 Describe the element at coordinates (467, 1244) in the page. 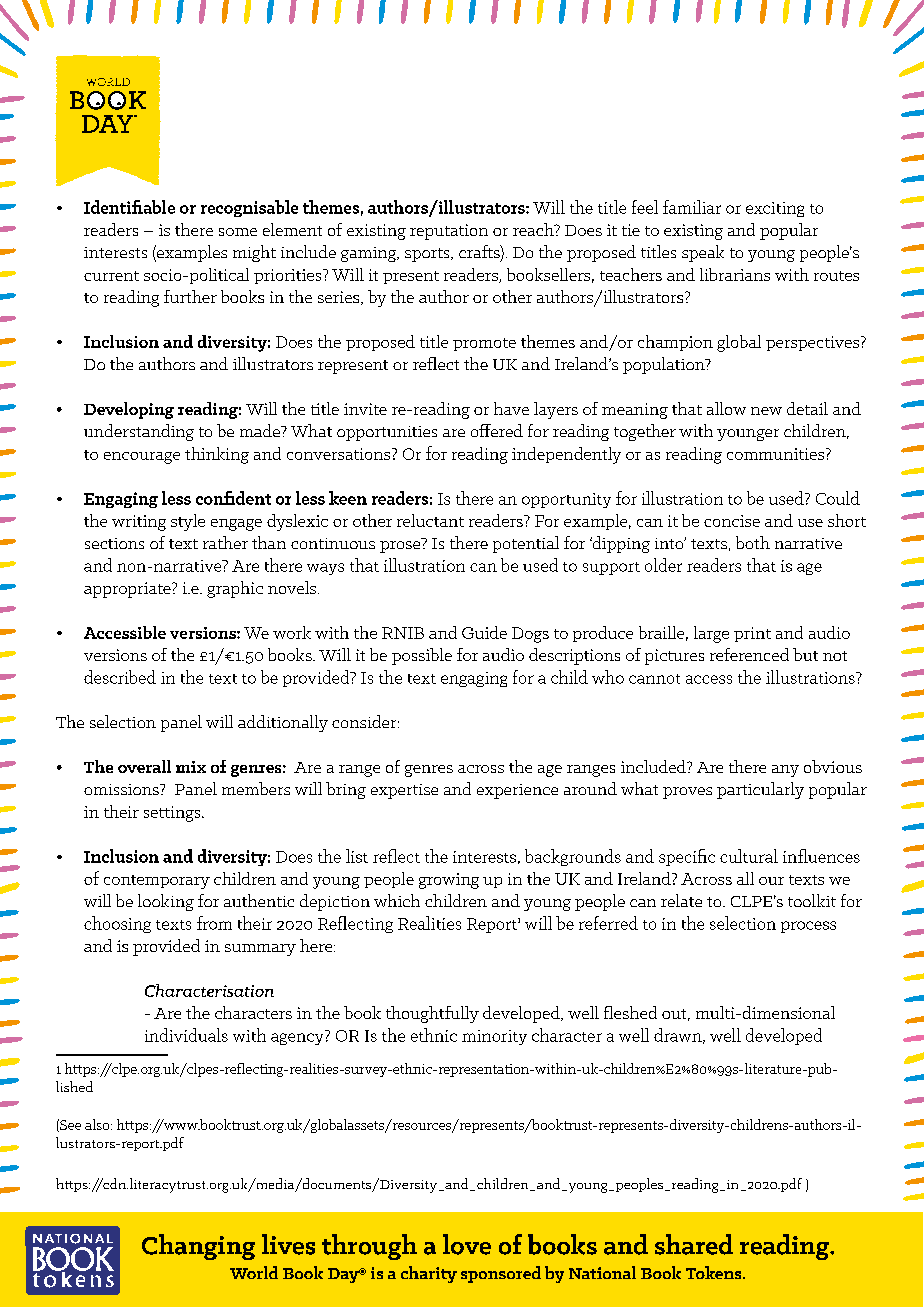

I see `love` at that location.
